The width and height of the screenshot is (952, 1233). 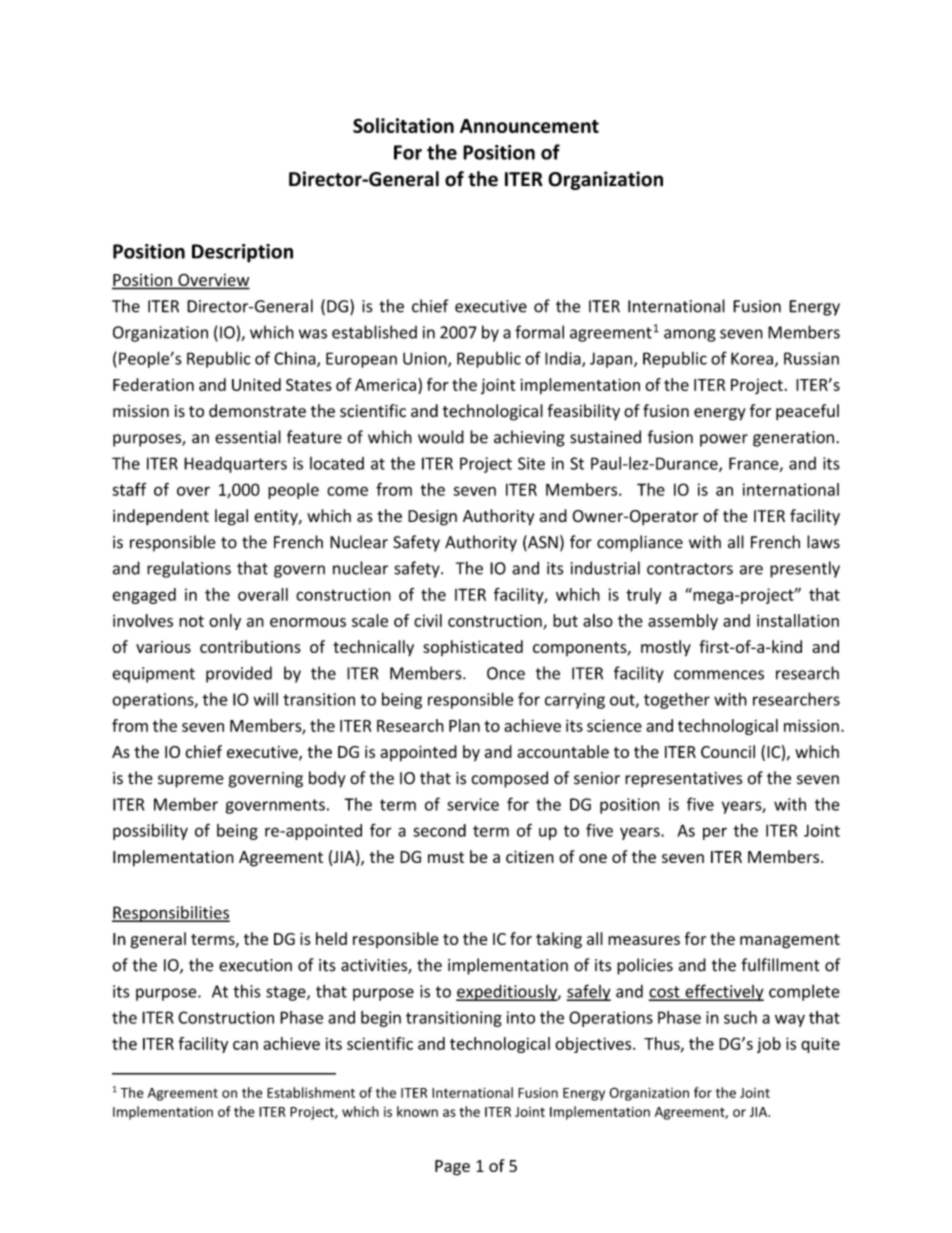 What do you see at coordinates (452, 1168) in the screenshot?
I see `Page` at bounding box center [452, 1168].
